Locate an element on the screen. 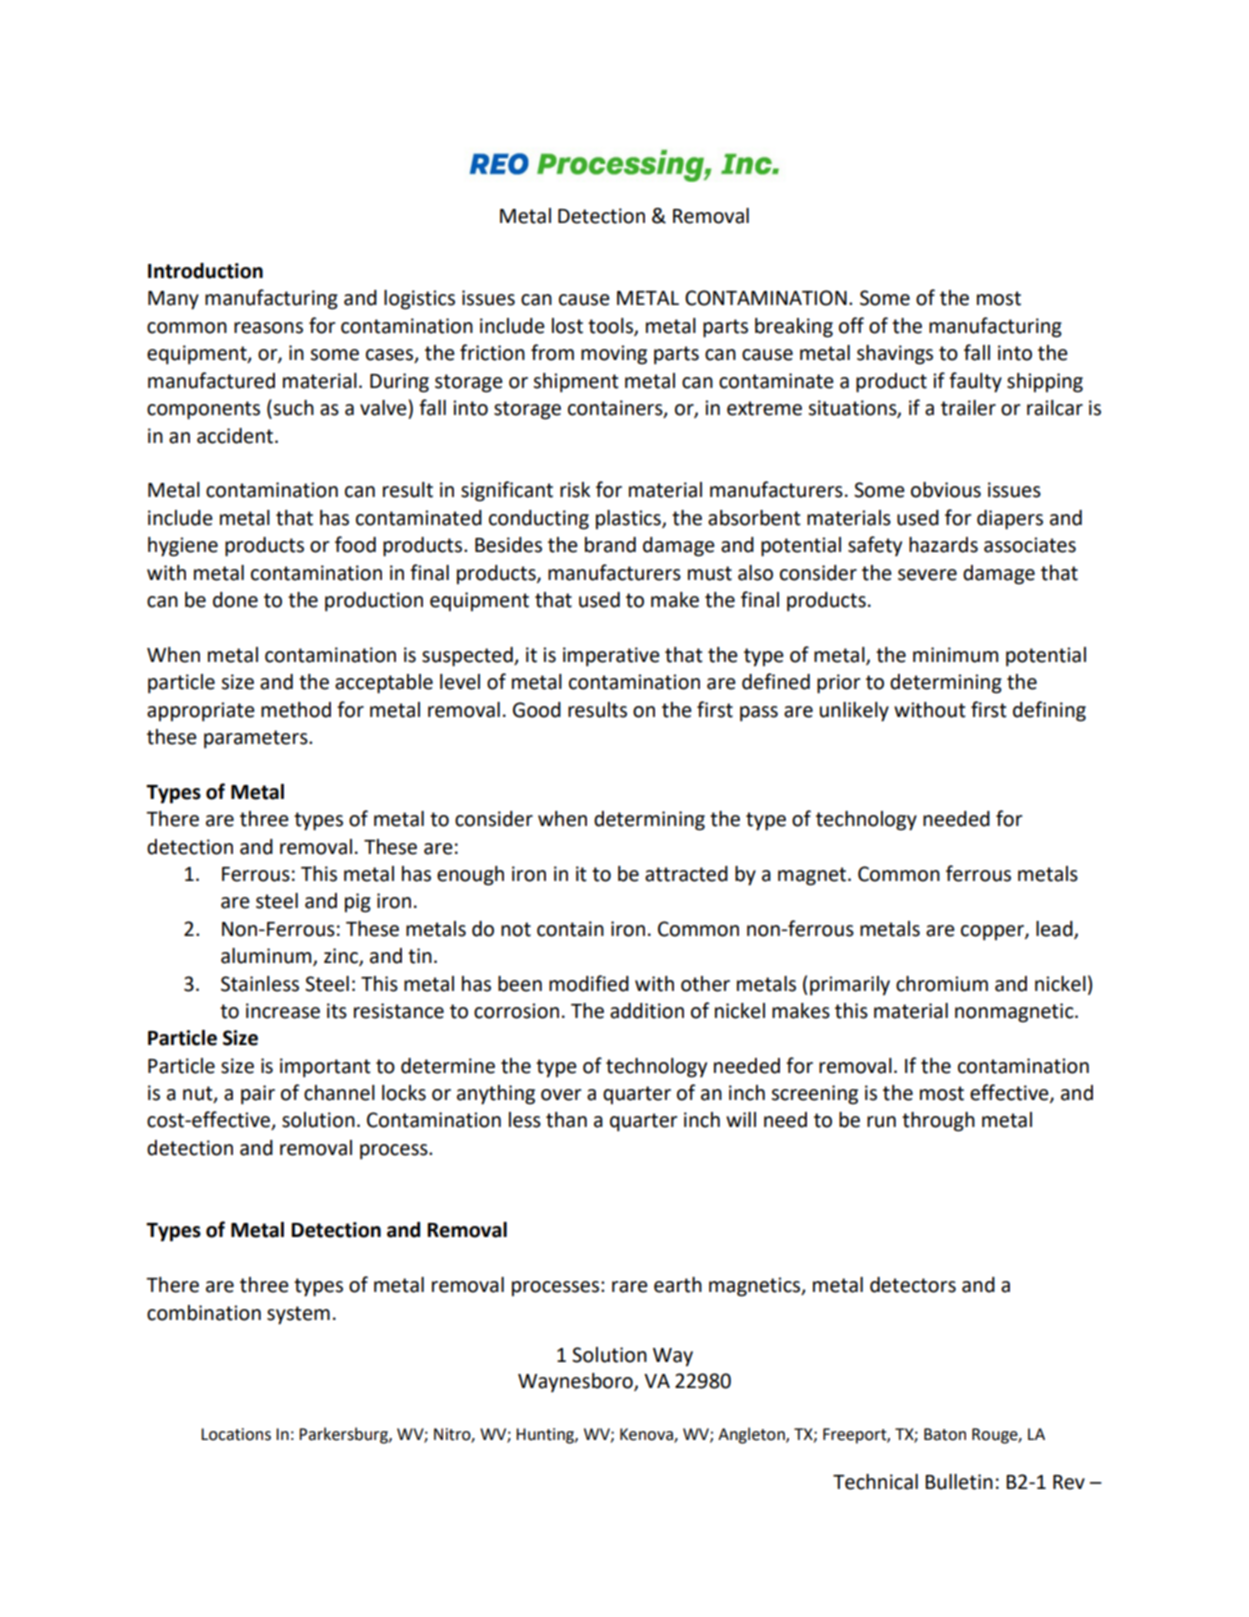 This screenshot has width=1249, height=1617. important is located at coordinates (325, 1068).
